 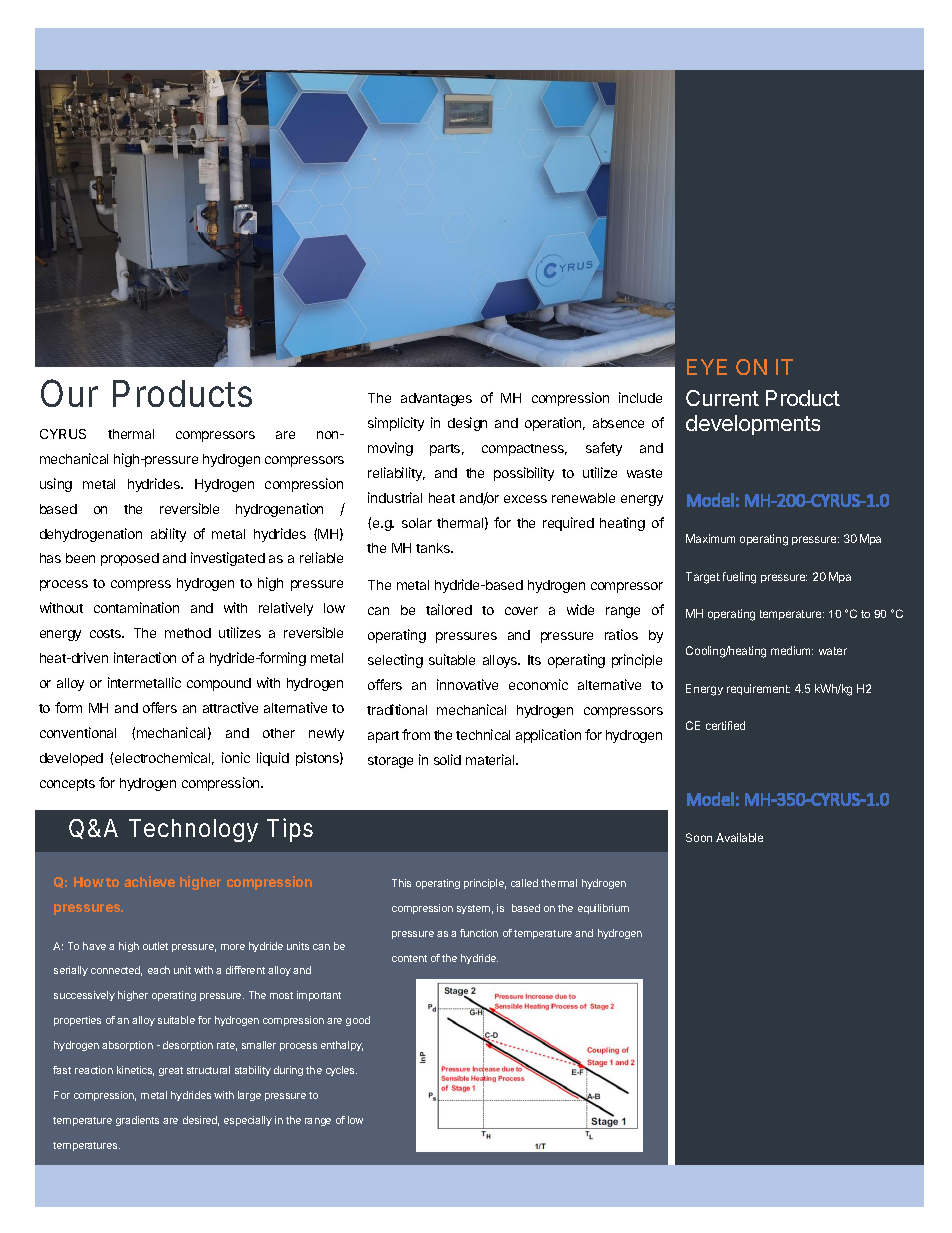 I want to click on cycles, so click(x=341, y=1071).
